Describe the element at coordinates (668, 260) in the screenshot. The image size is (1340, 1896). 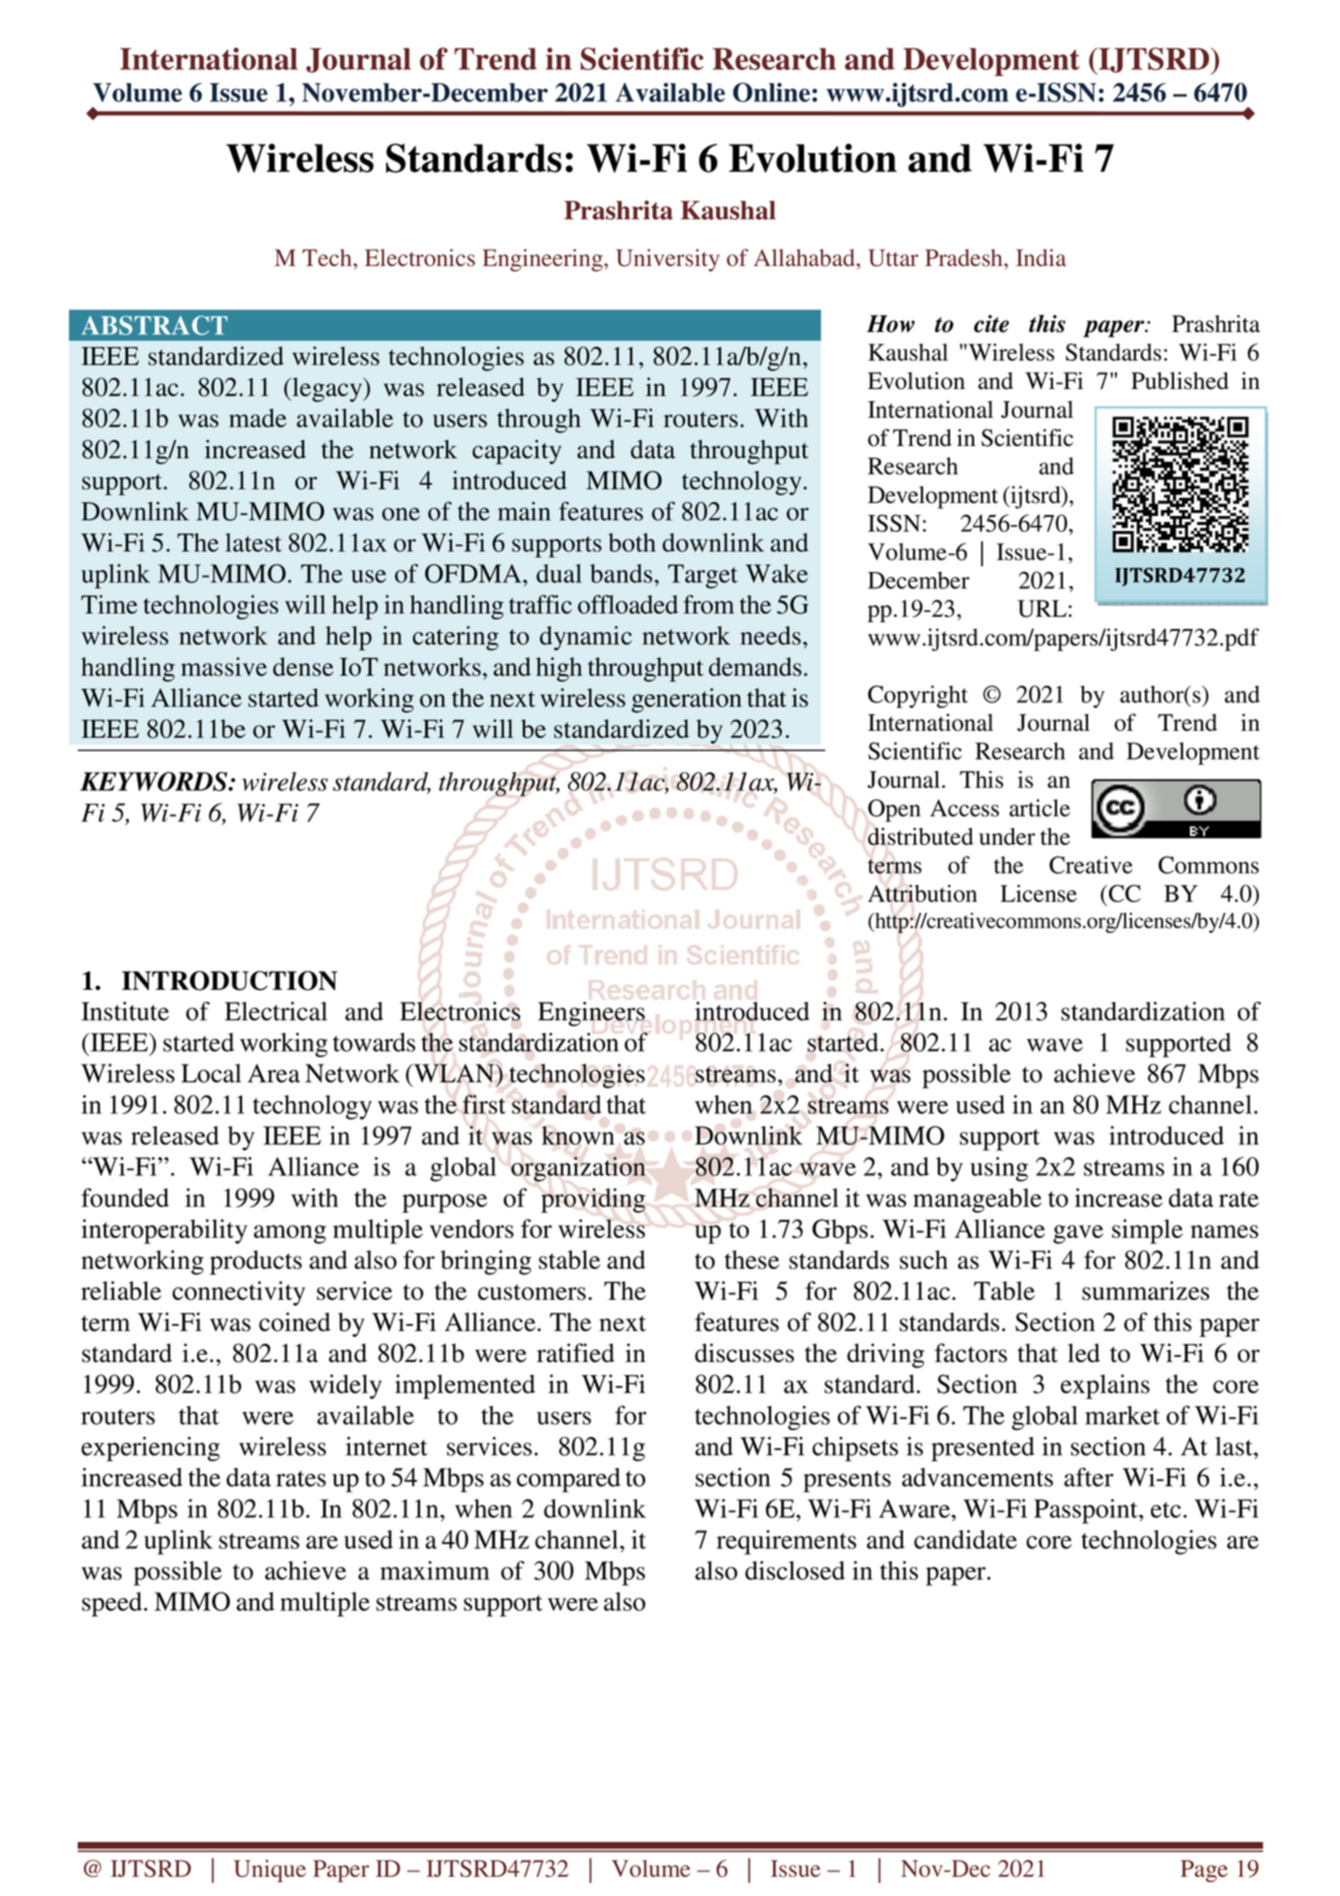
I see `University` at that location.
